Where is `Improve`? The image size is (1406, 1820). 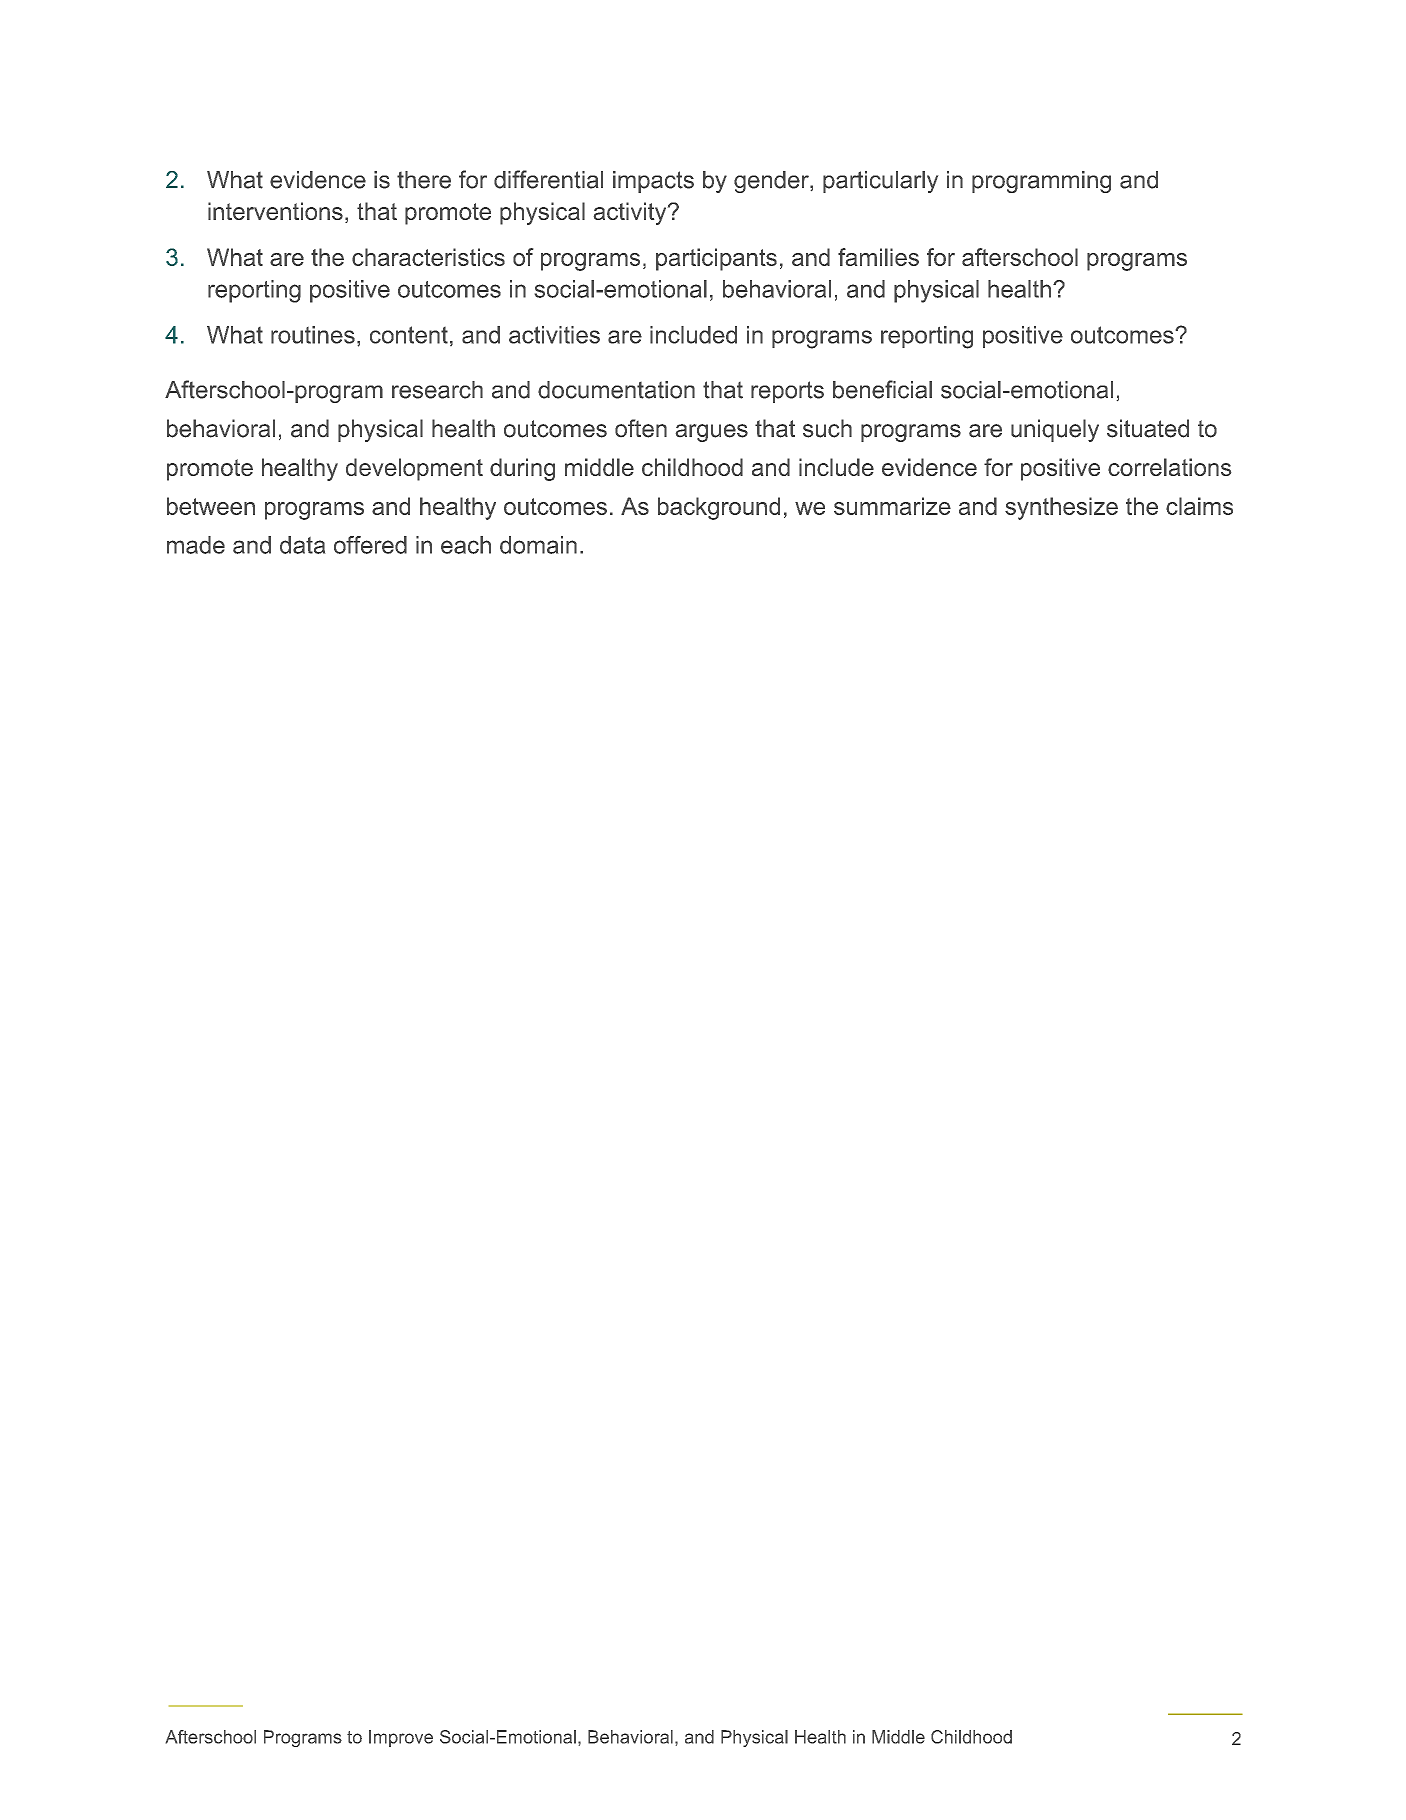 Improve is located at coordinates (401, 1738).
